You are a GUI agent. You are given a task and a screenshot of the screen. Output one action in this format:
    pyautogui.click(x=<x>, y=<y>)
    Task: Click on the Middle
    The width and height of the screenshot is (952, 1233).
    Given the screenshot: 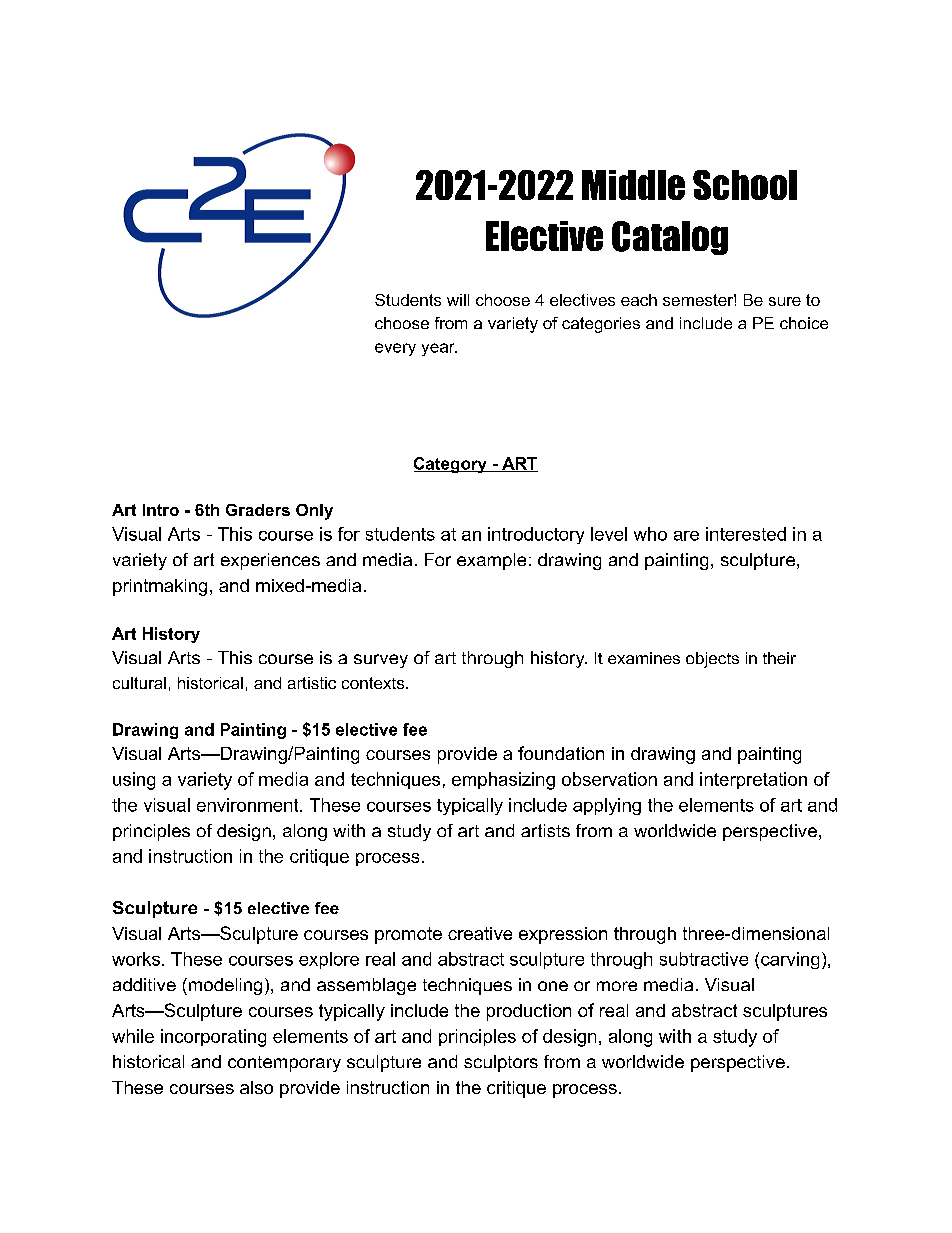 What is the action you would take?
    pyautogui.click(x=633, y=185)
